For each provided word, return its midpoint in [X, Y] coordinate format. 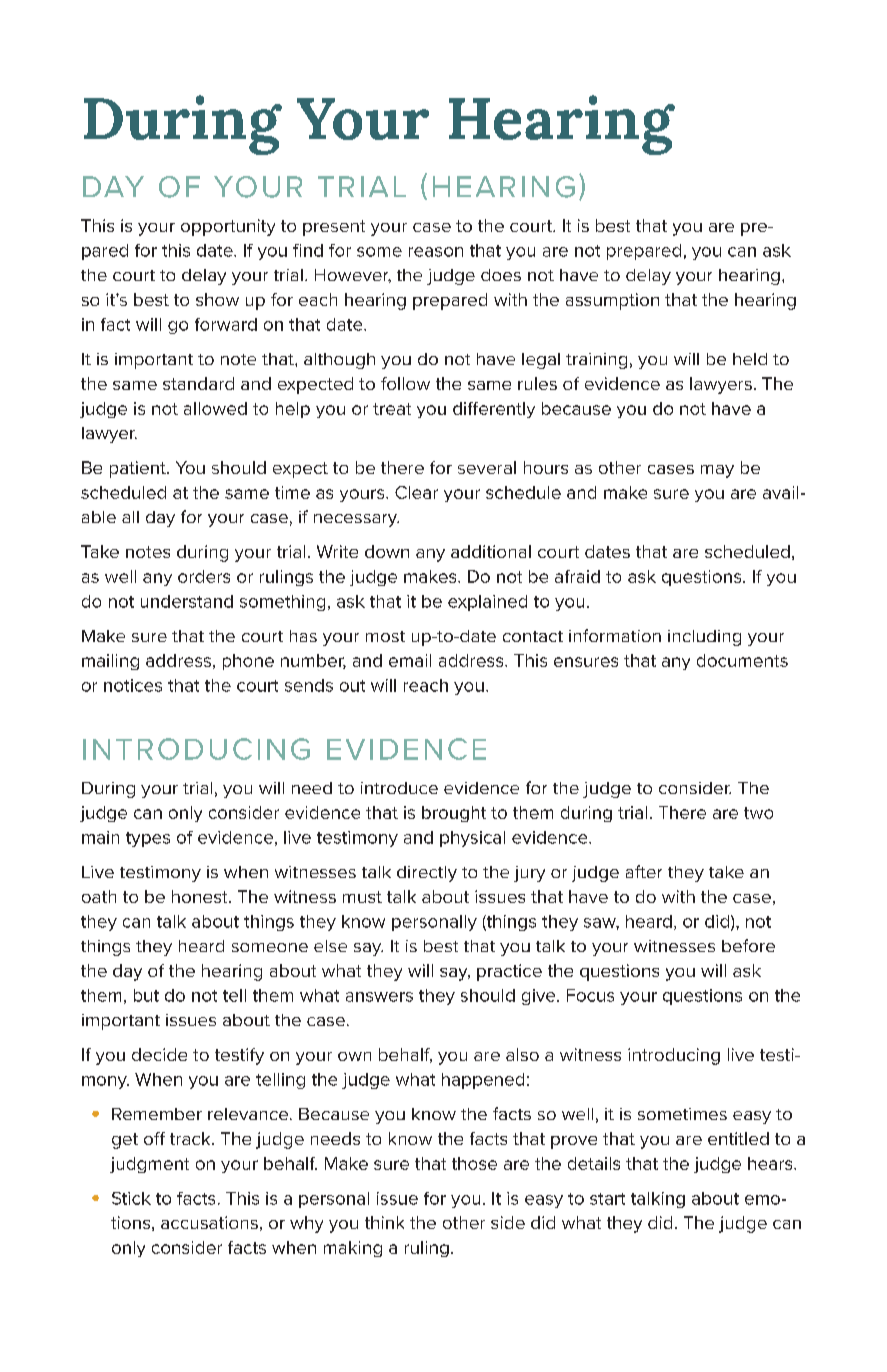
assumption [612, 301]
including [704, 638]
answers [379, 997]
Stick [131, 1198]
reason [436, 252]
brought [454, 814]
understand [187, 601]
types [148, 839]
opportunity [228, 227]
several [487, 467]
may [717, 471]
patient [139, 469]
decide [159, 1054]
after [644, 871]
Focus [590, 995]
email [410, 660]
